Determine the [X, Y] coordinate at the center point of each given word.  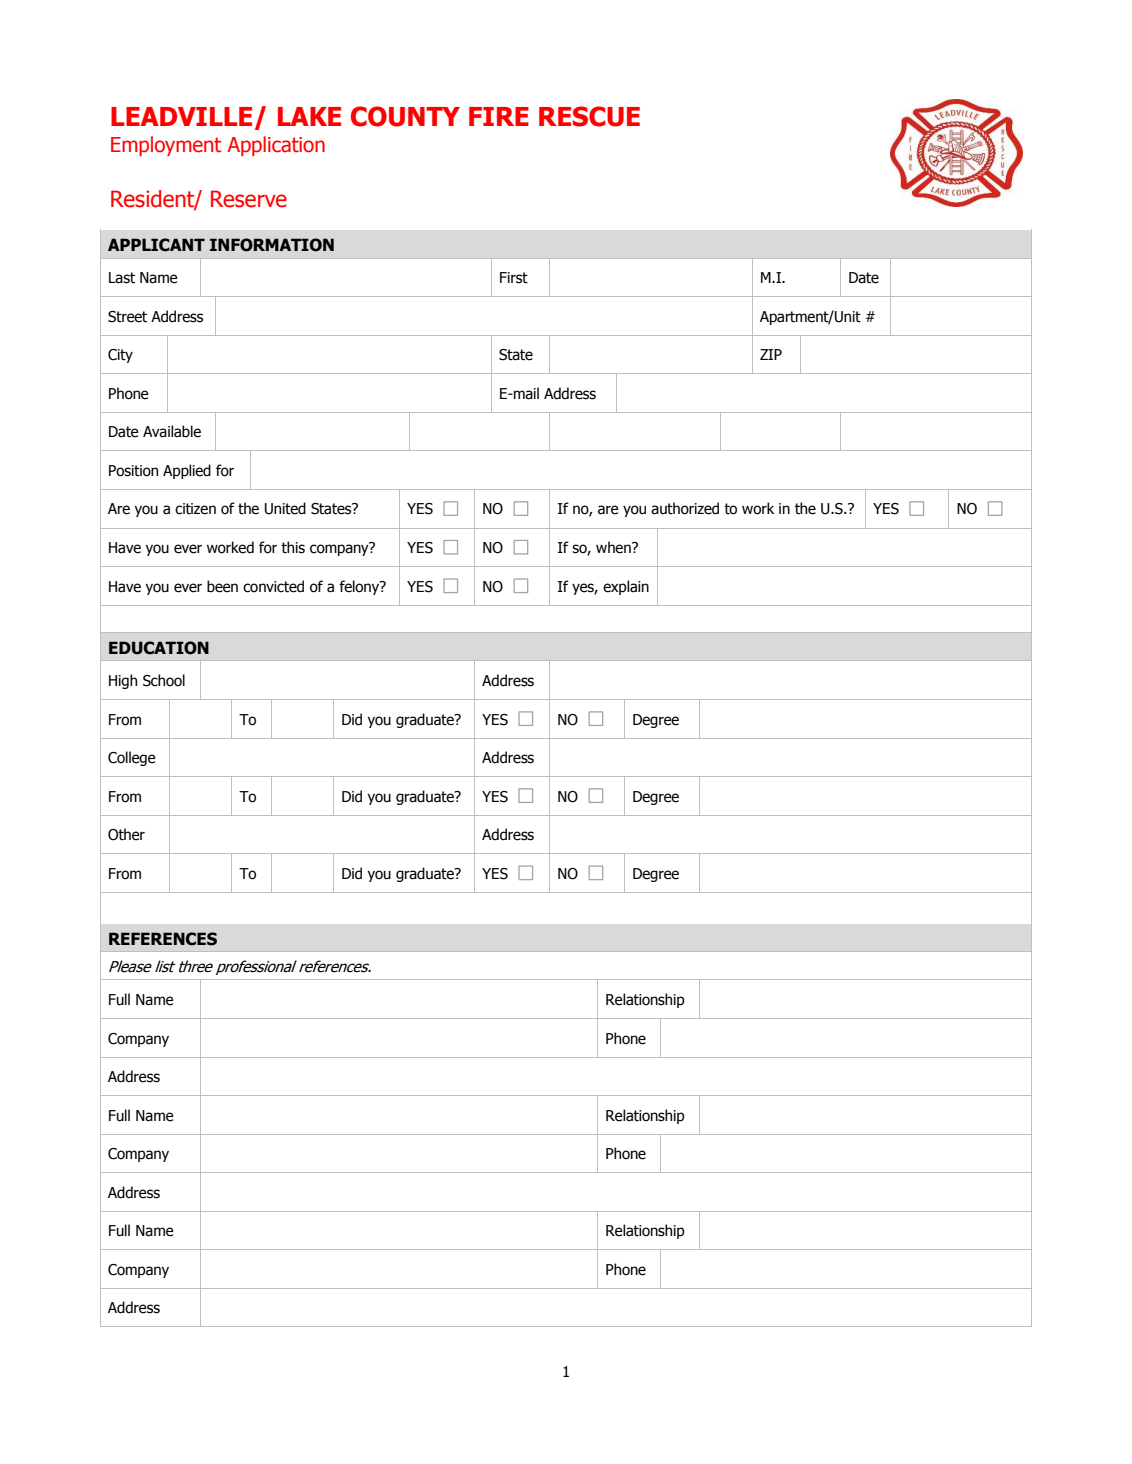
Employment [166, 146]
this [293, 547]
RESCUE [589, 116]
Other [126, 834]
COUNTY [405, 116]
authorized [685, 508]
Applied [187, 471]
